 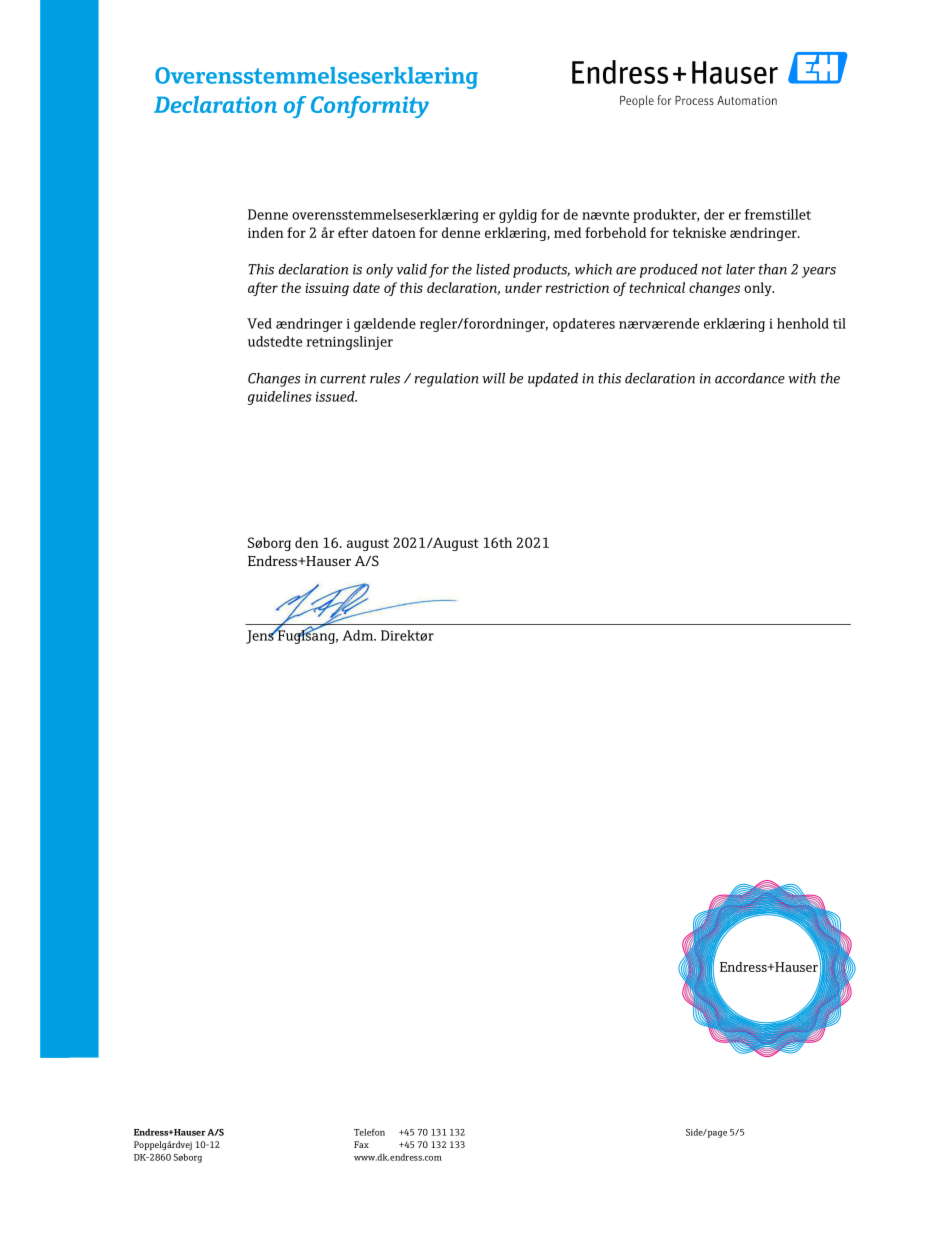 What do you see at coordinates (740, 269) in the image?
I see `later` at bounding box center [740, 269].
